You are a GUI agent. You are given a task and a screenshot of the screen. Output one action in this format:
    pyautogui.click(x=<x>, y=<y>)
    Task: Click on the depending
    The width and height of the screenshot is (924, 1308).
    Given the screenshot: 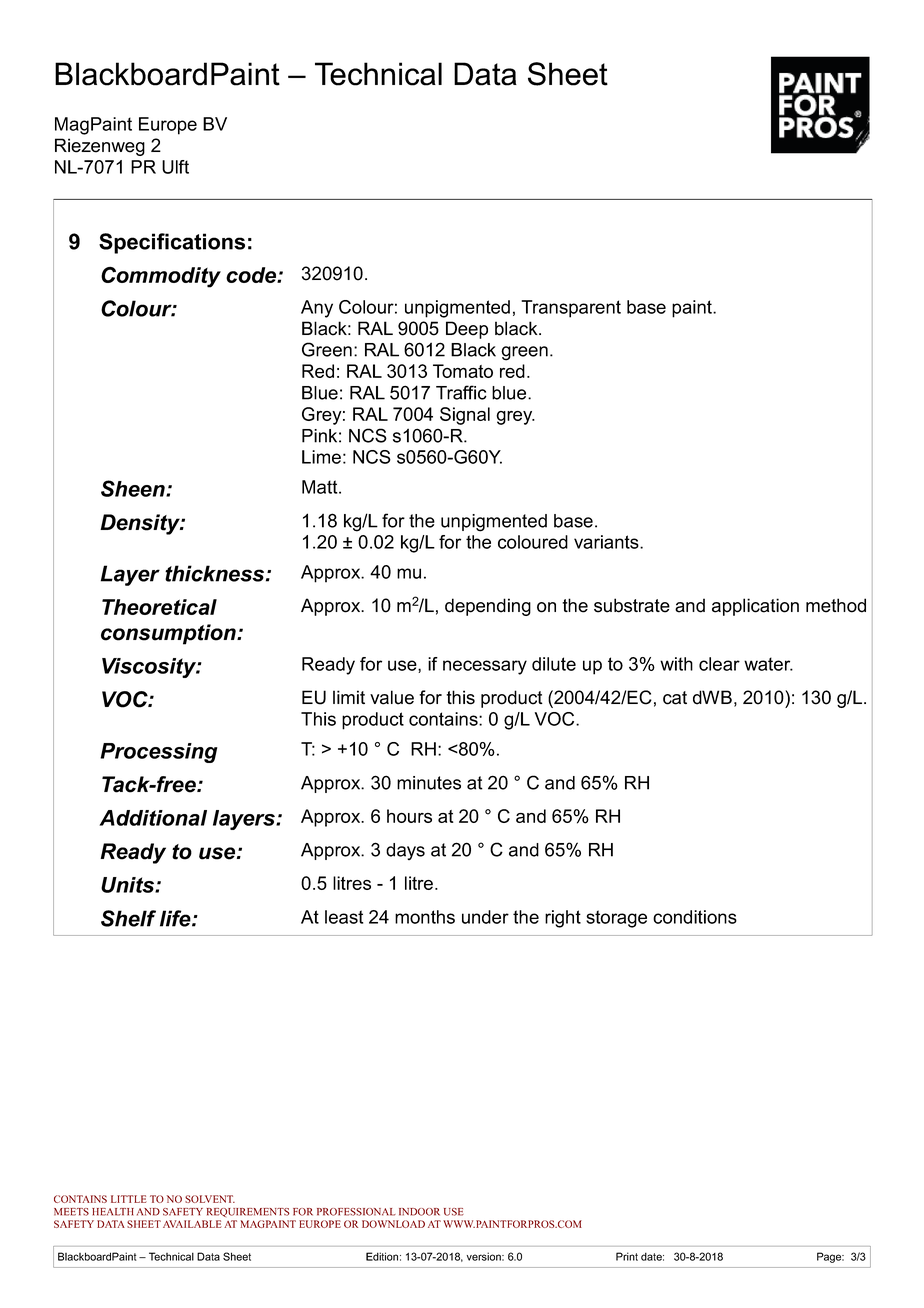 What is the action you would take?
    pyautogui.click(x=488, y=607)
